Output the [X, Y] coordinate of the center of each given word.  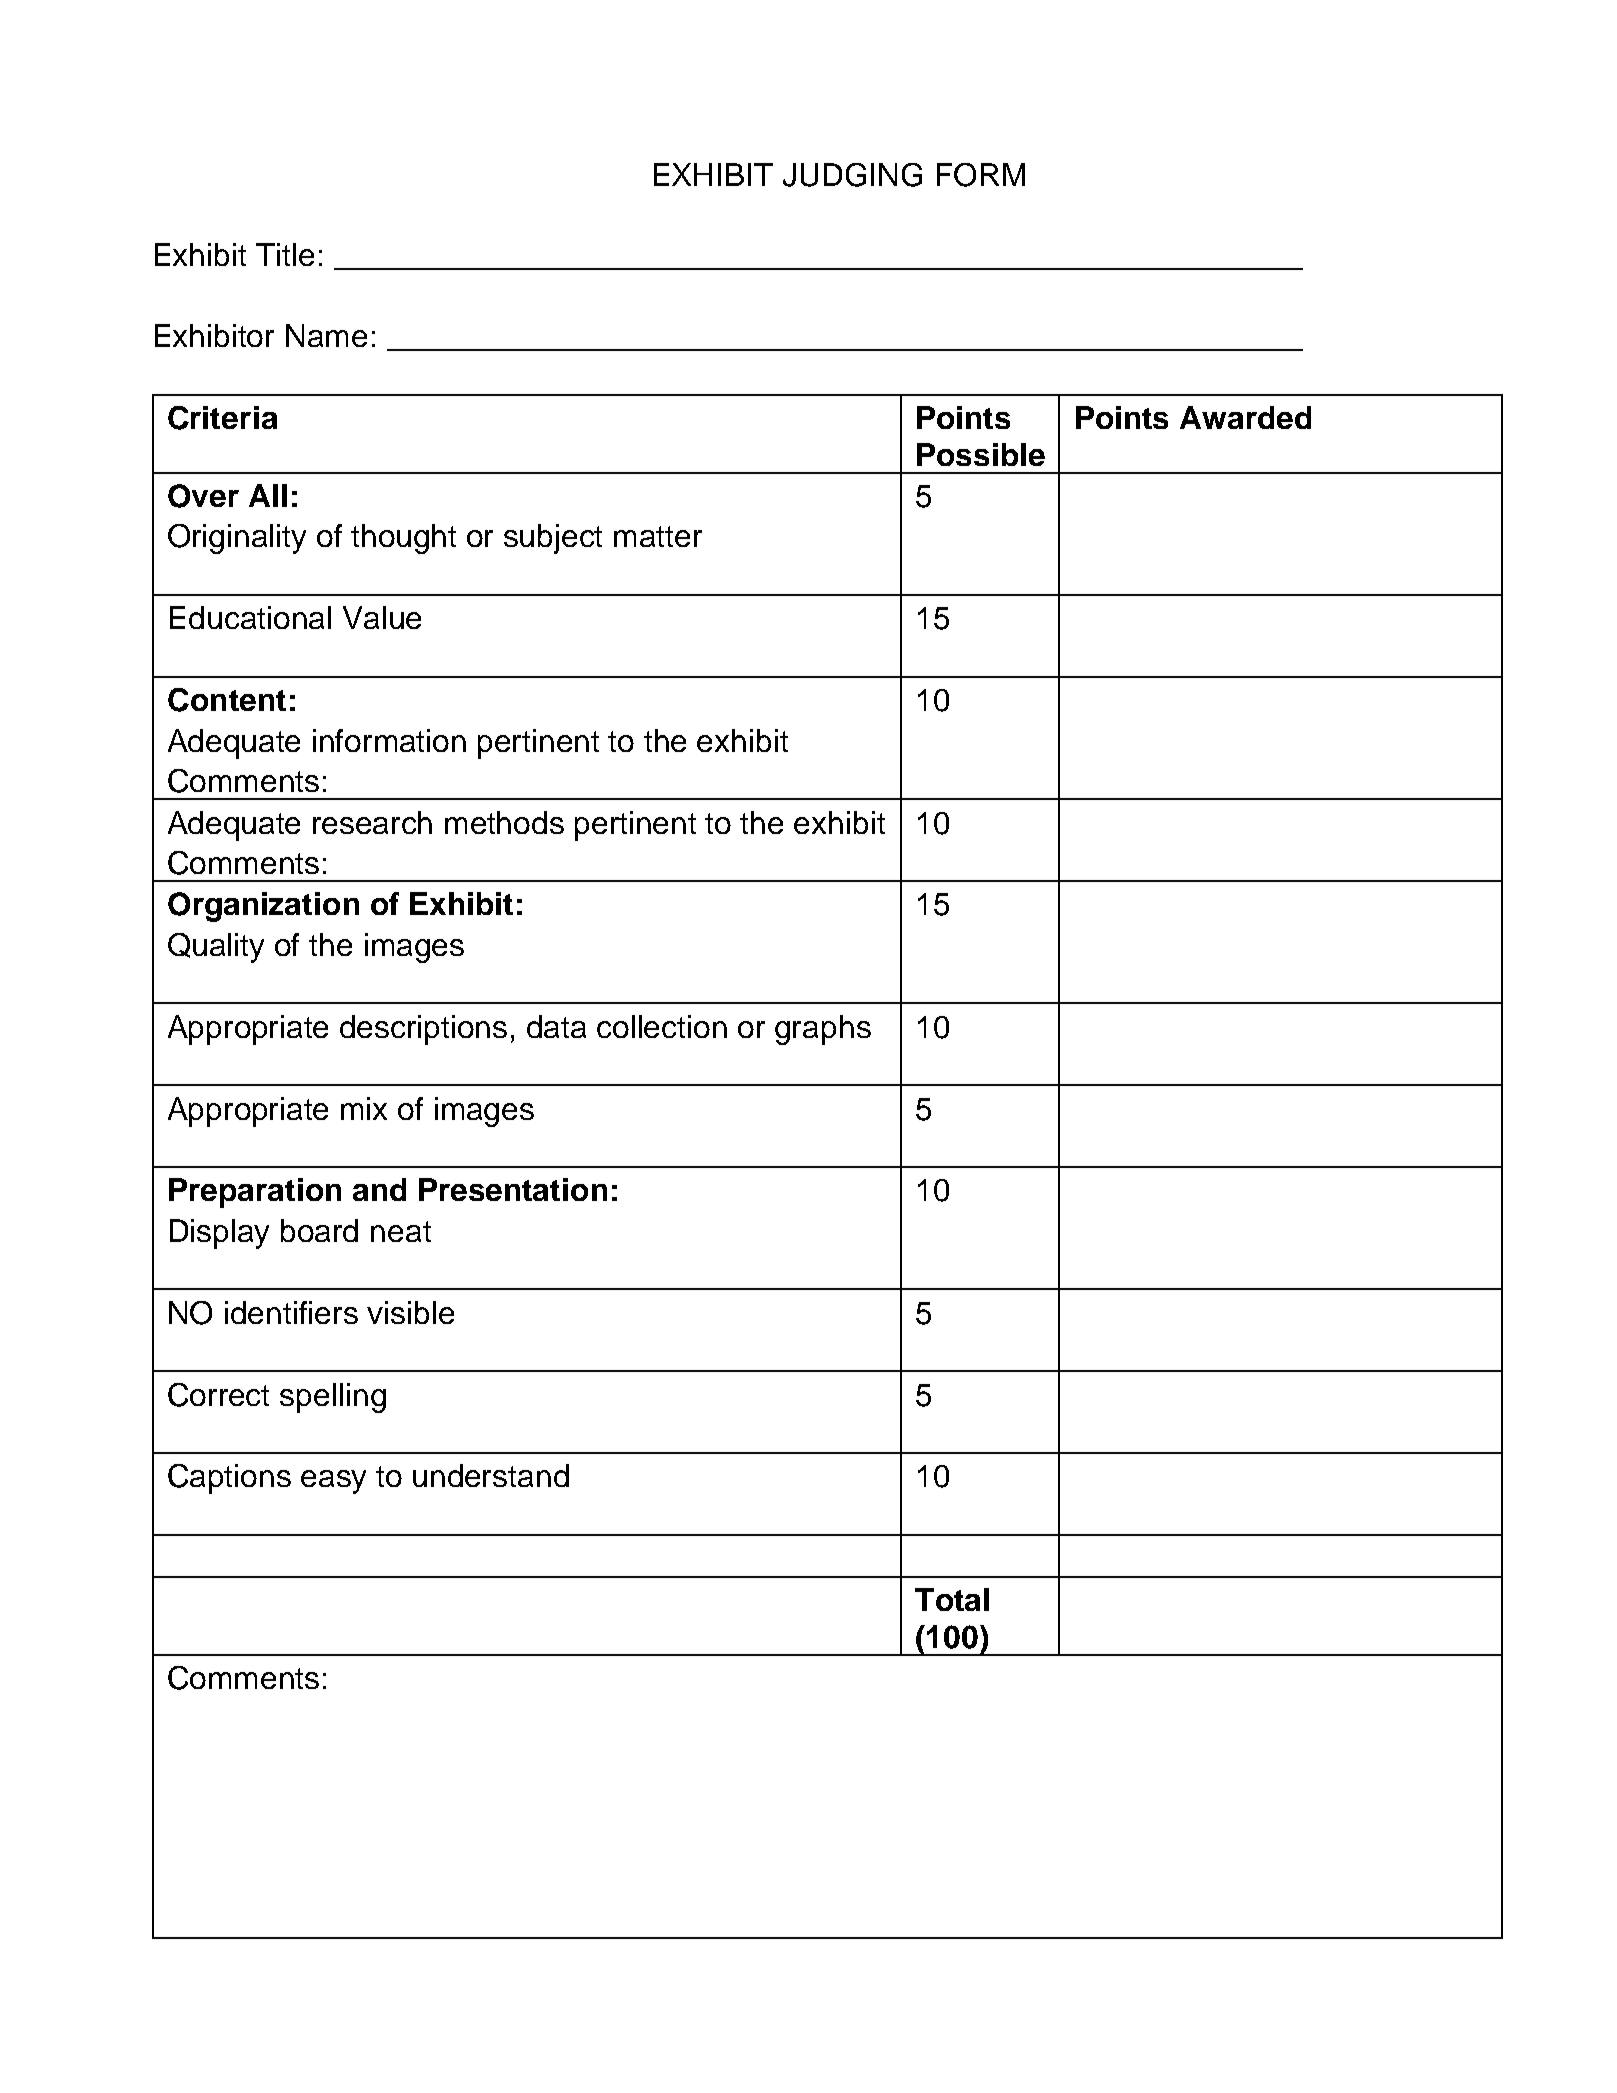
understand [491, 1475]
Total [952, 1599]
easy [333, 1482]
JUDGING [852, 175]
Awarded [1245, 417]
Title [285, 254]
